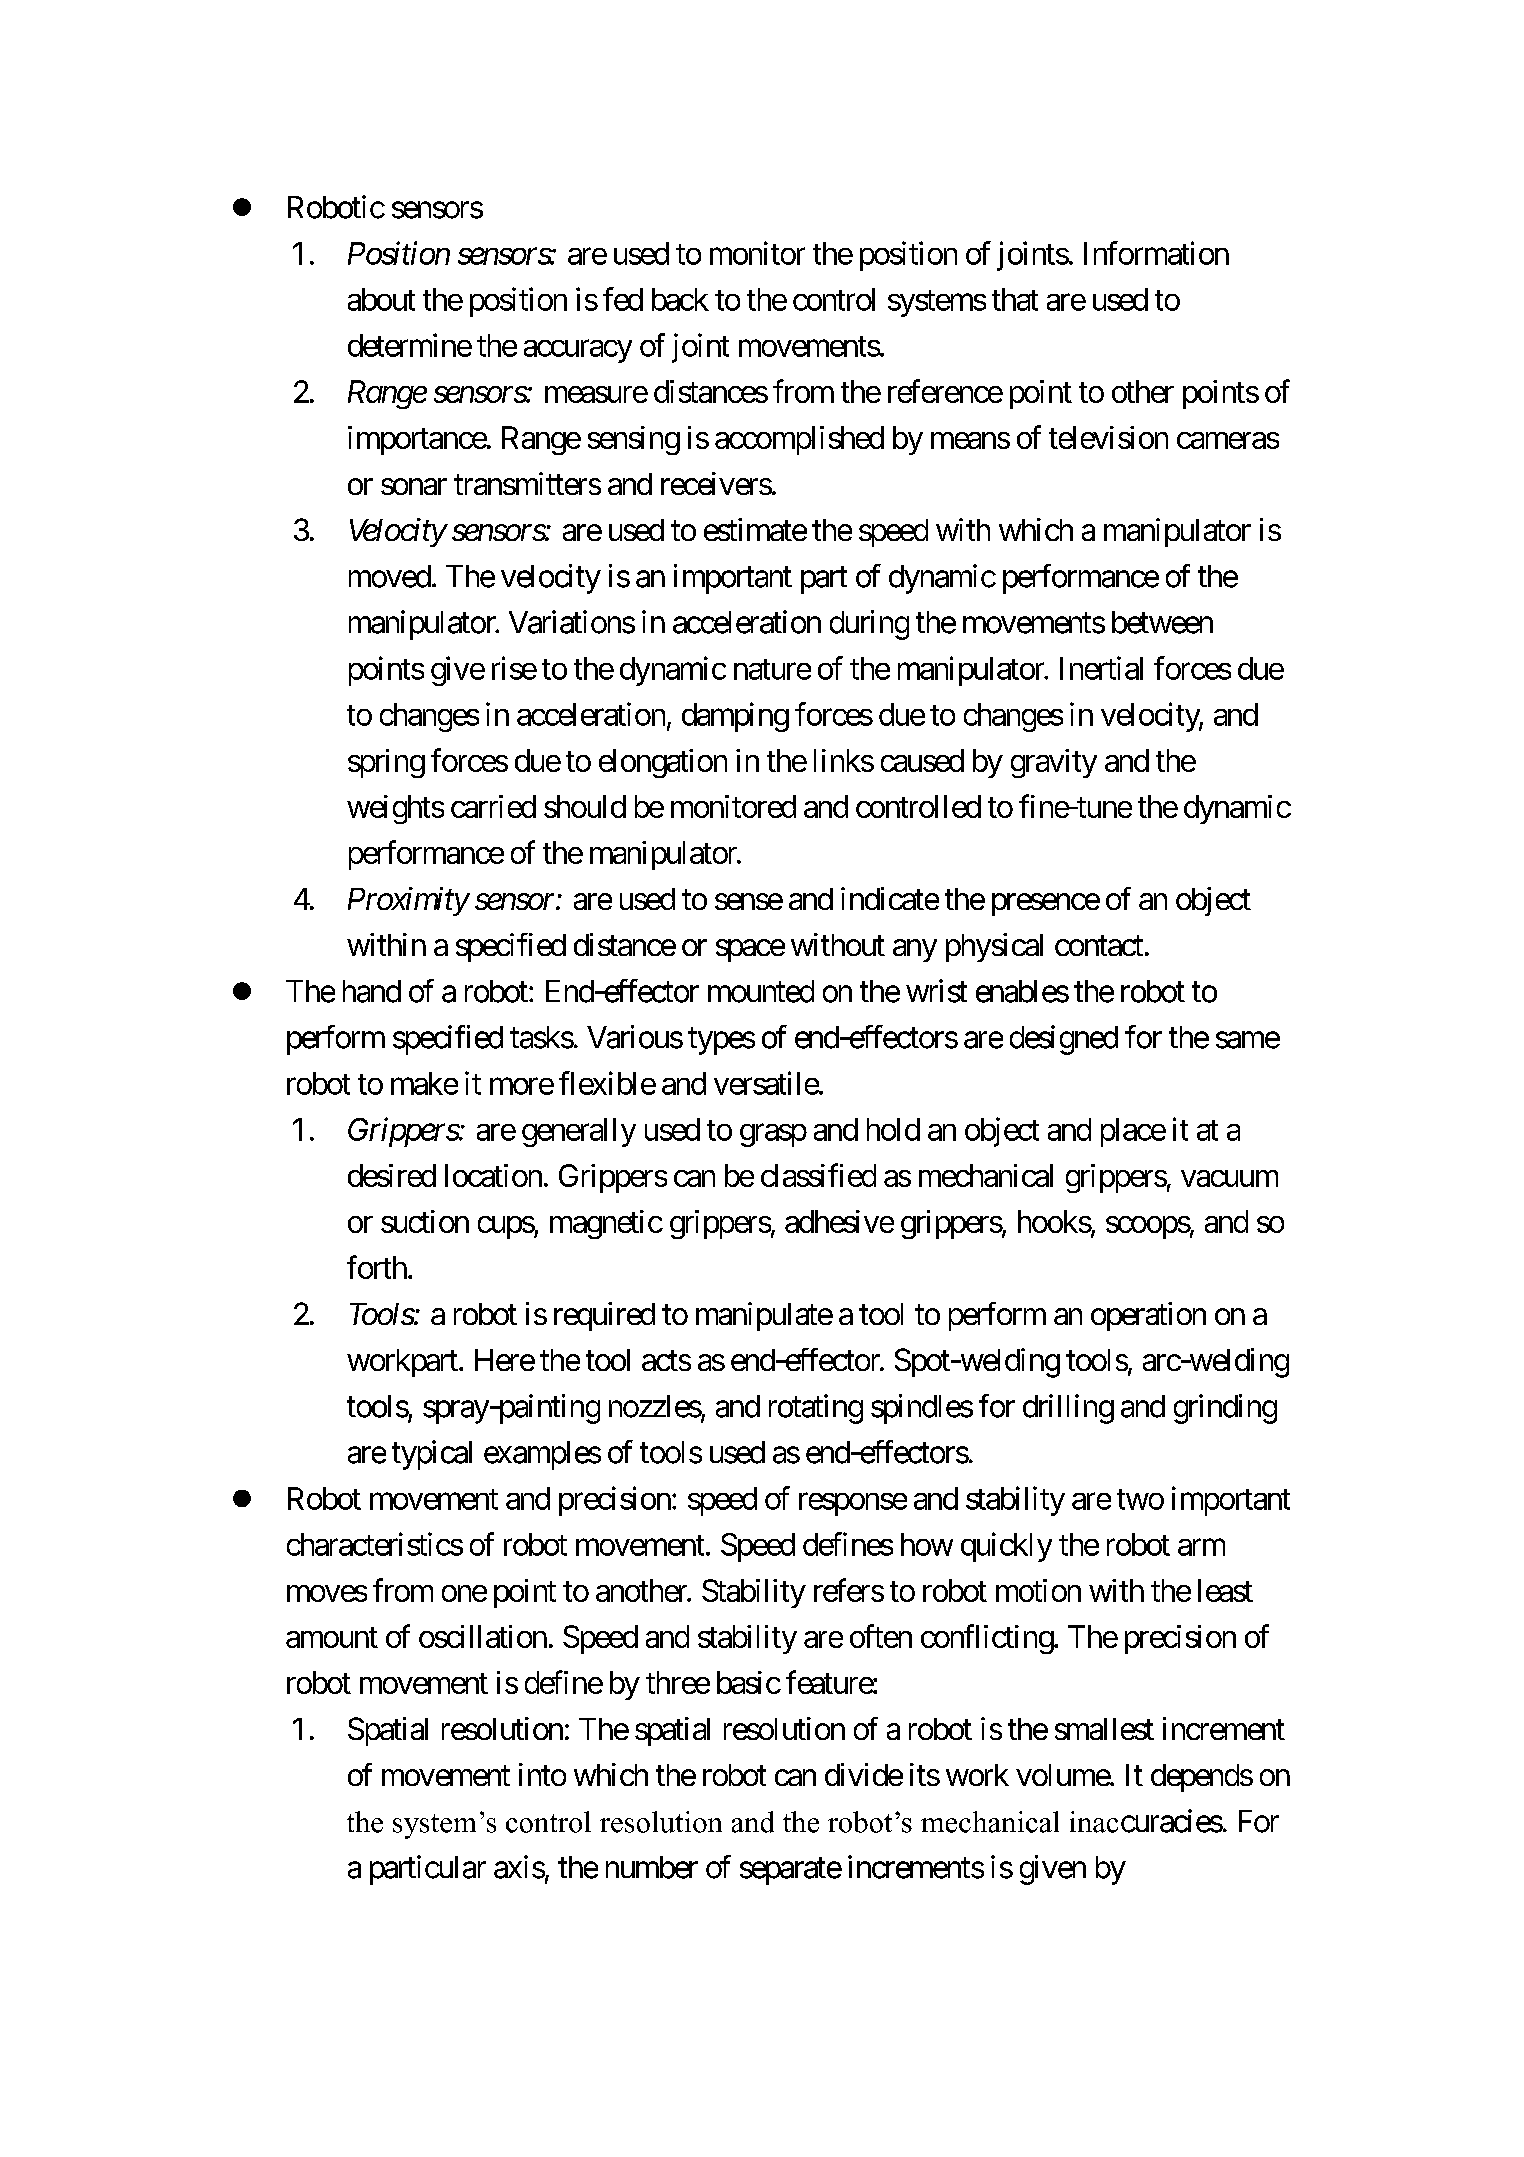 This screenshot has width=1524, height=2157. I want to click on oscillation, so click(483, 1636).
